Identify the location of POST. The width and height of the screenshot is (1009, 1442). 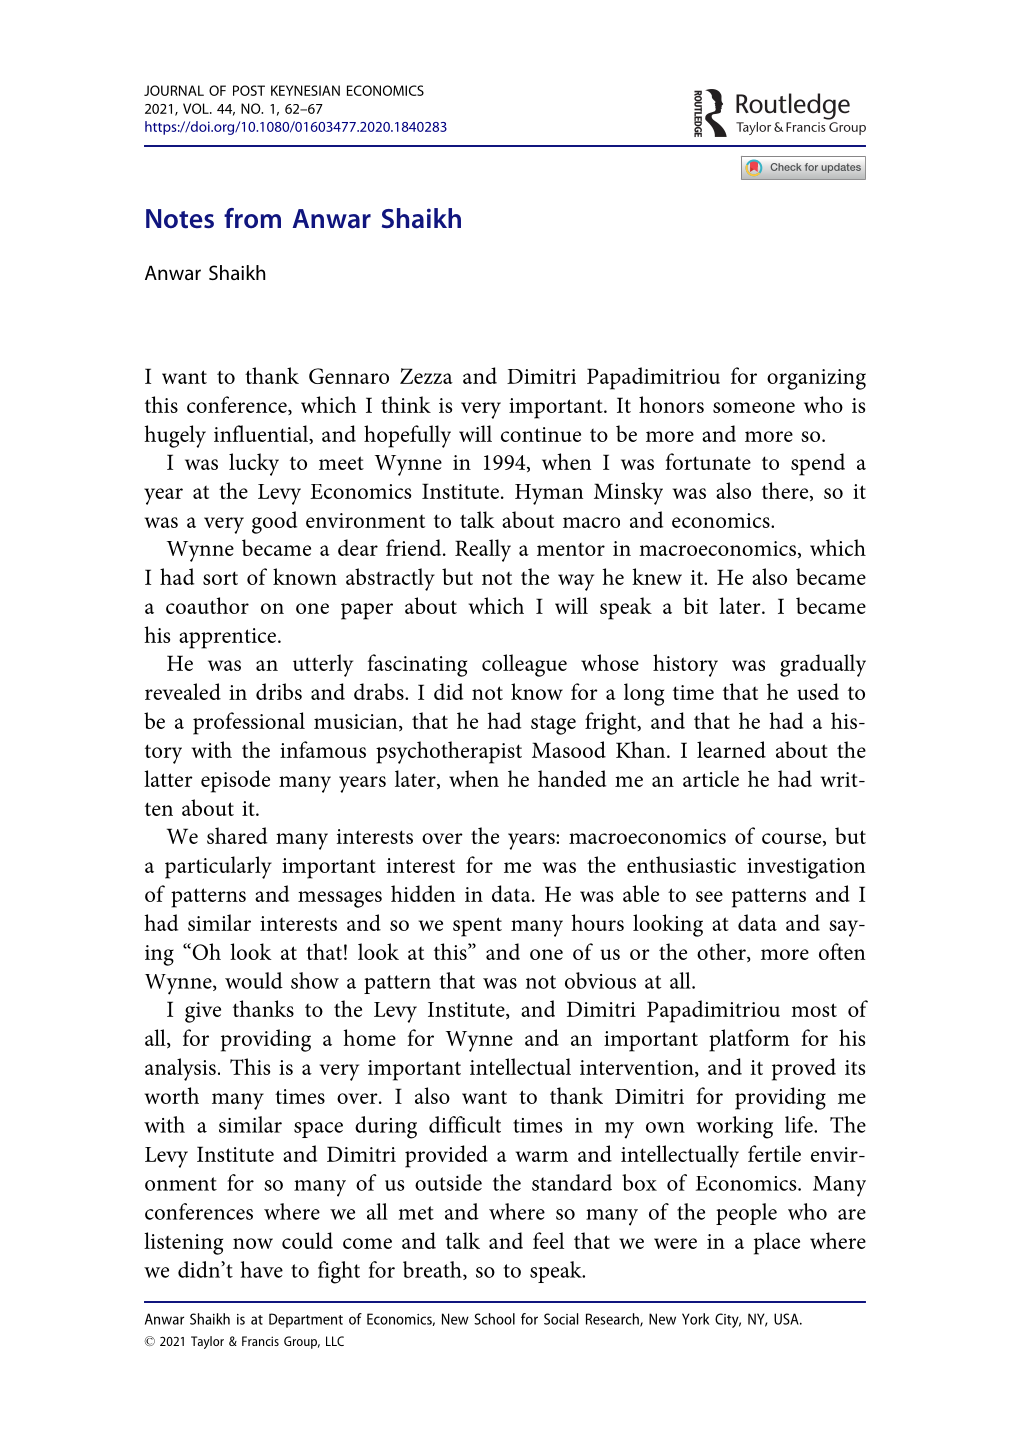
(249, 90).
